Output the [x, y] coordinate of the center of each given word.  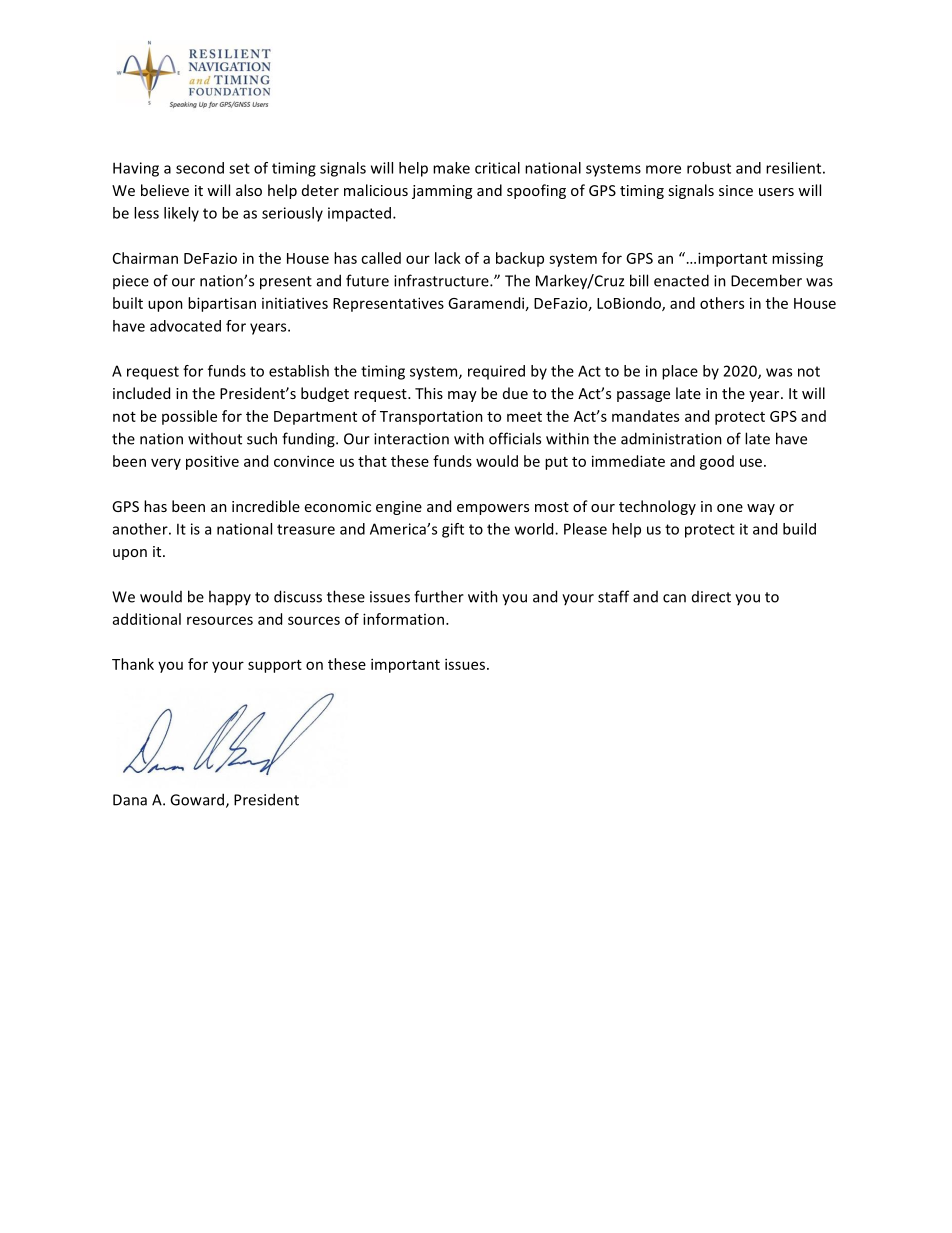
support [275, 666]
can [674, 598]
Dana [130, 800]
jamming [442, 192]
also [249, 190]
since [736, 190]
